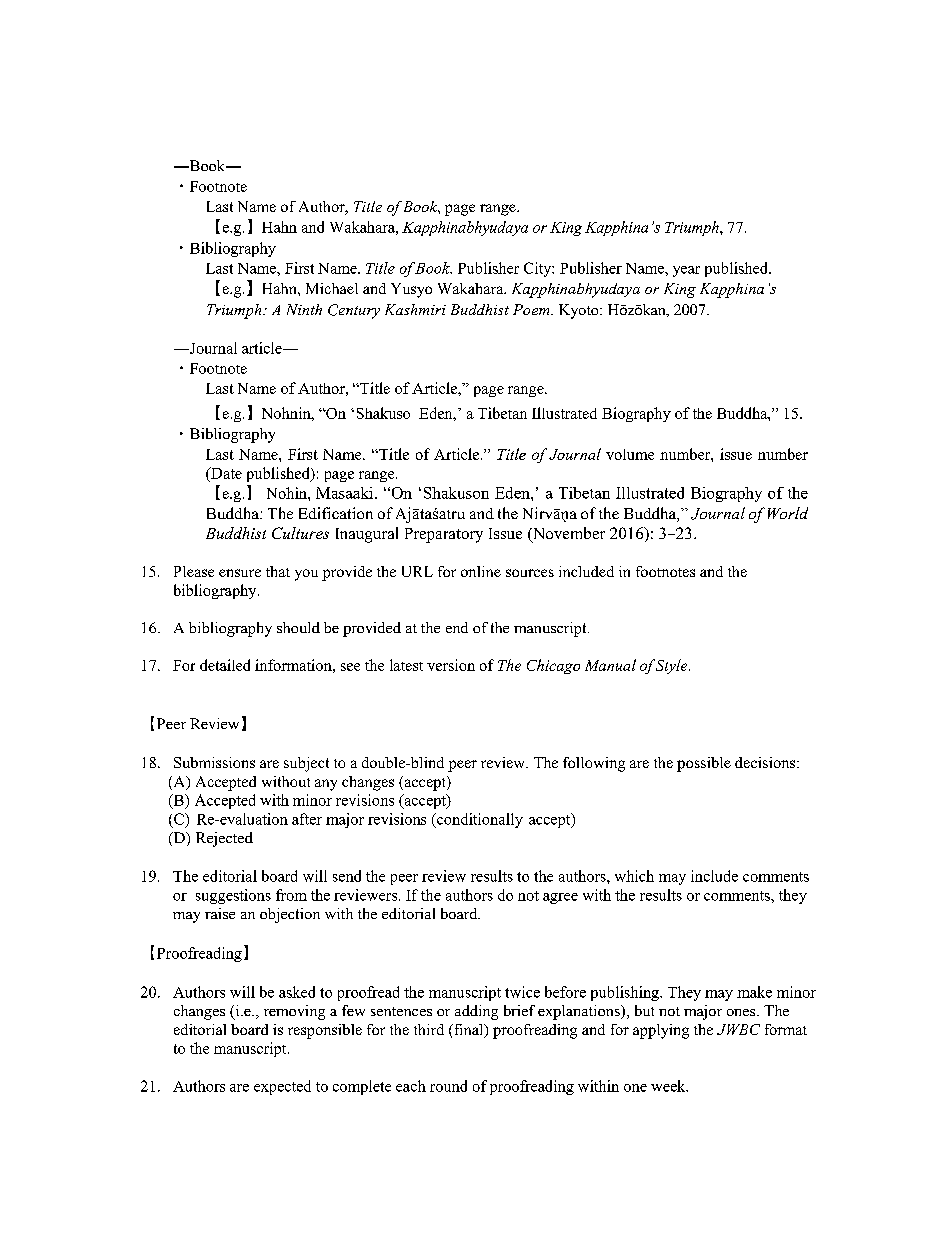  Describe the element at coordinates (634, 876) in the document. I see `which` at that location.
